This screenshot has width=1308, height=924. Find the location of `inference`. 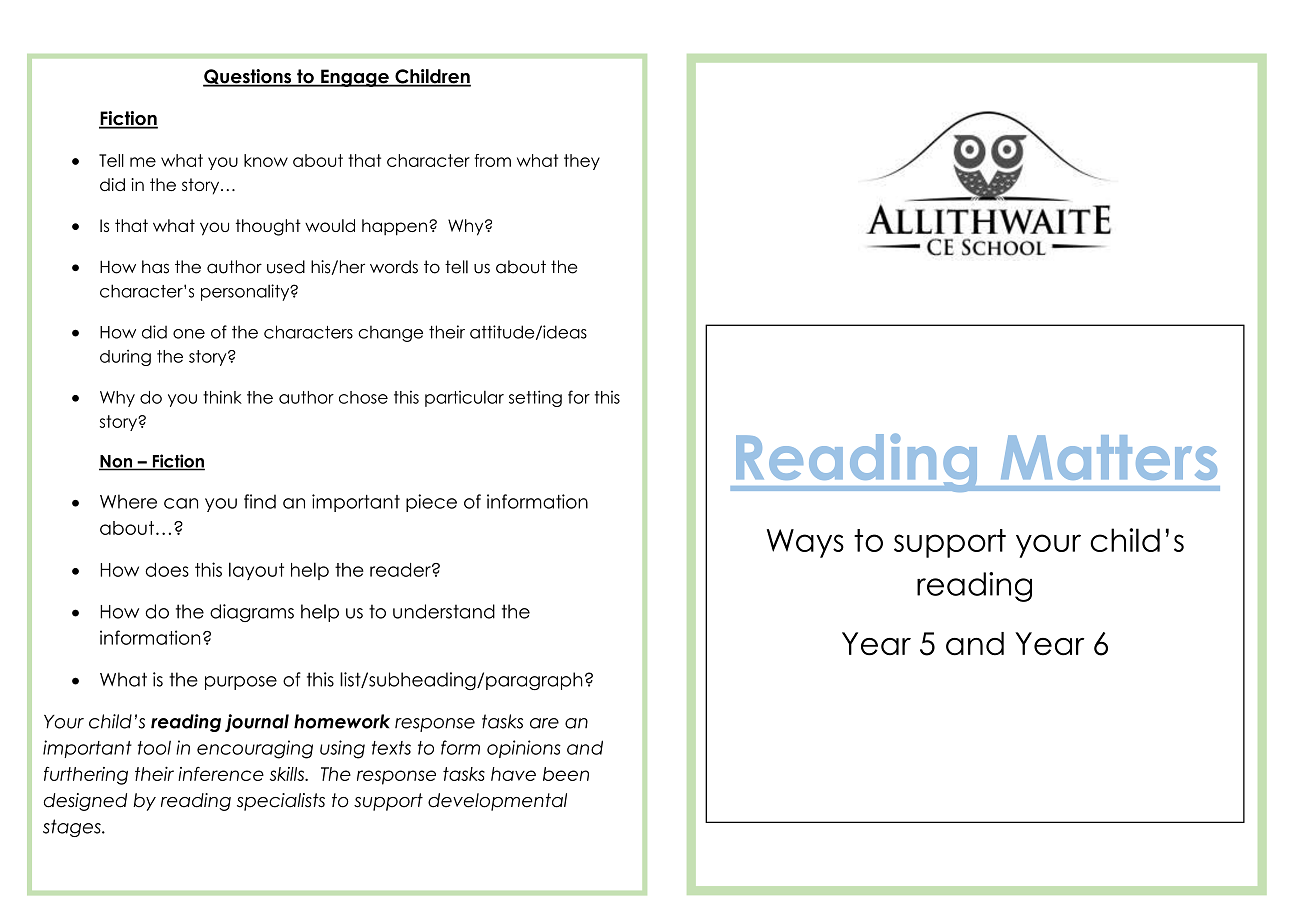

inference is located at coordinates (221, 774).
